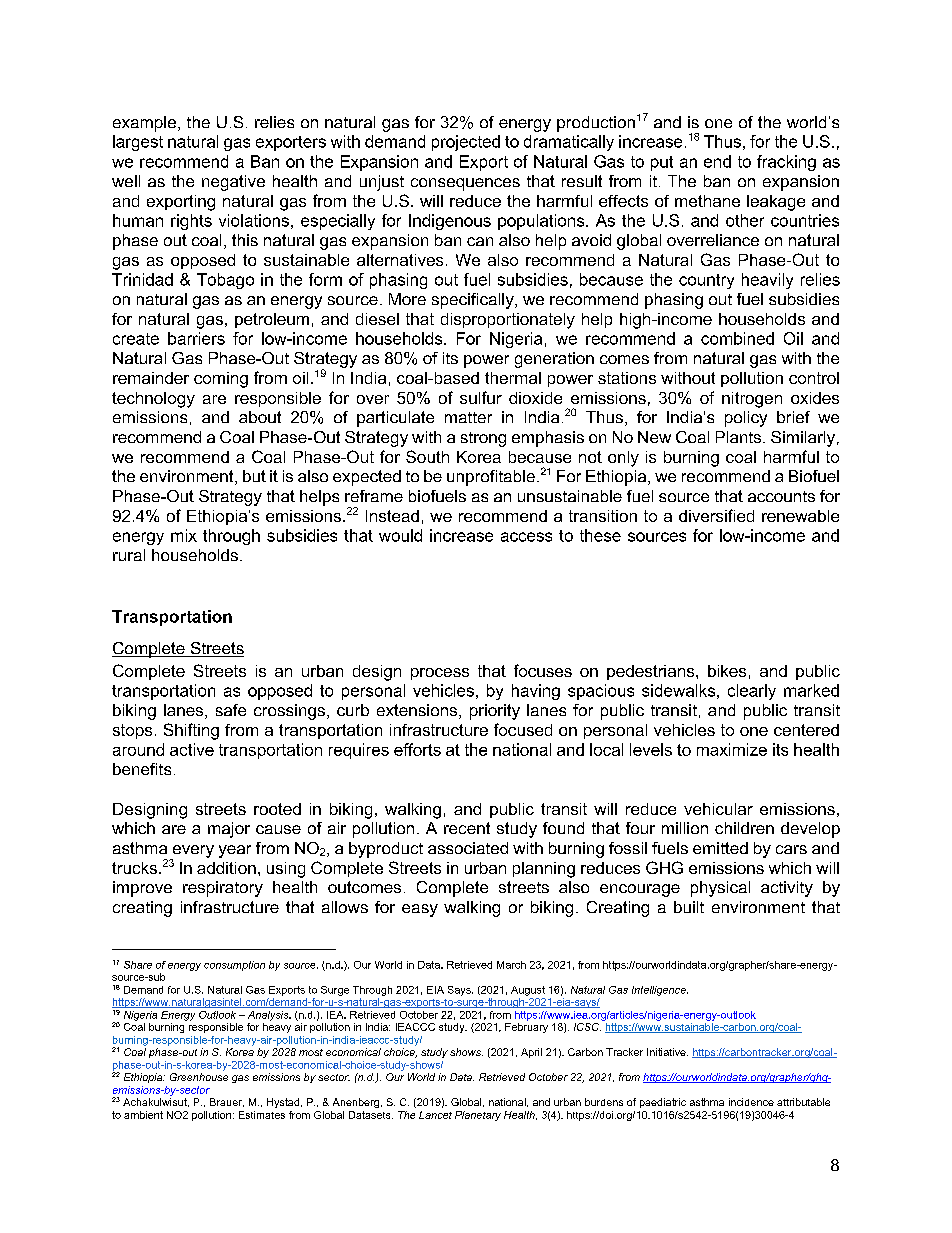 This image has height=1233, width=952. I want to click on negative, so click(233, 183).
